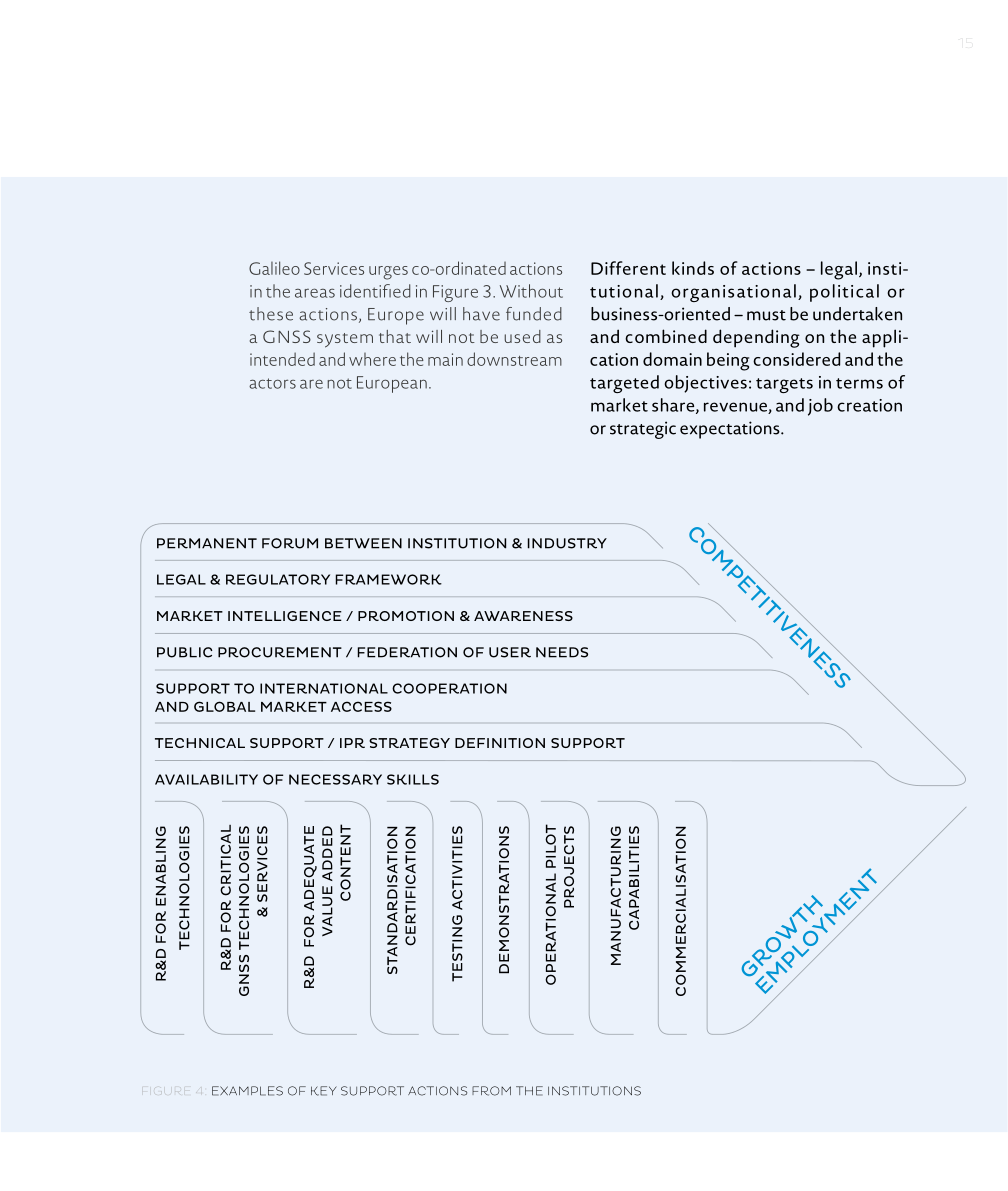 Image resolution: width=1008 pixels, height=1191 pixels. What do you see at coordinates (562, 652) in the screenshot?
I see `NEEDS` at bounding box center [562, 652].
